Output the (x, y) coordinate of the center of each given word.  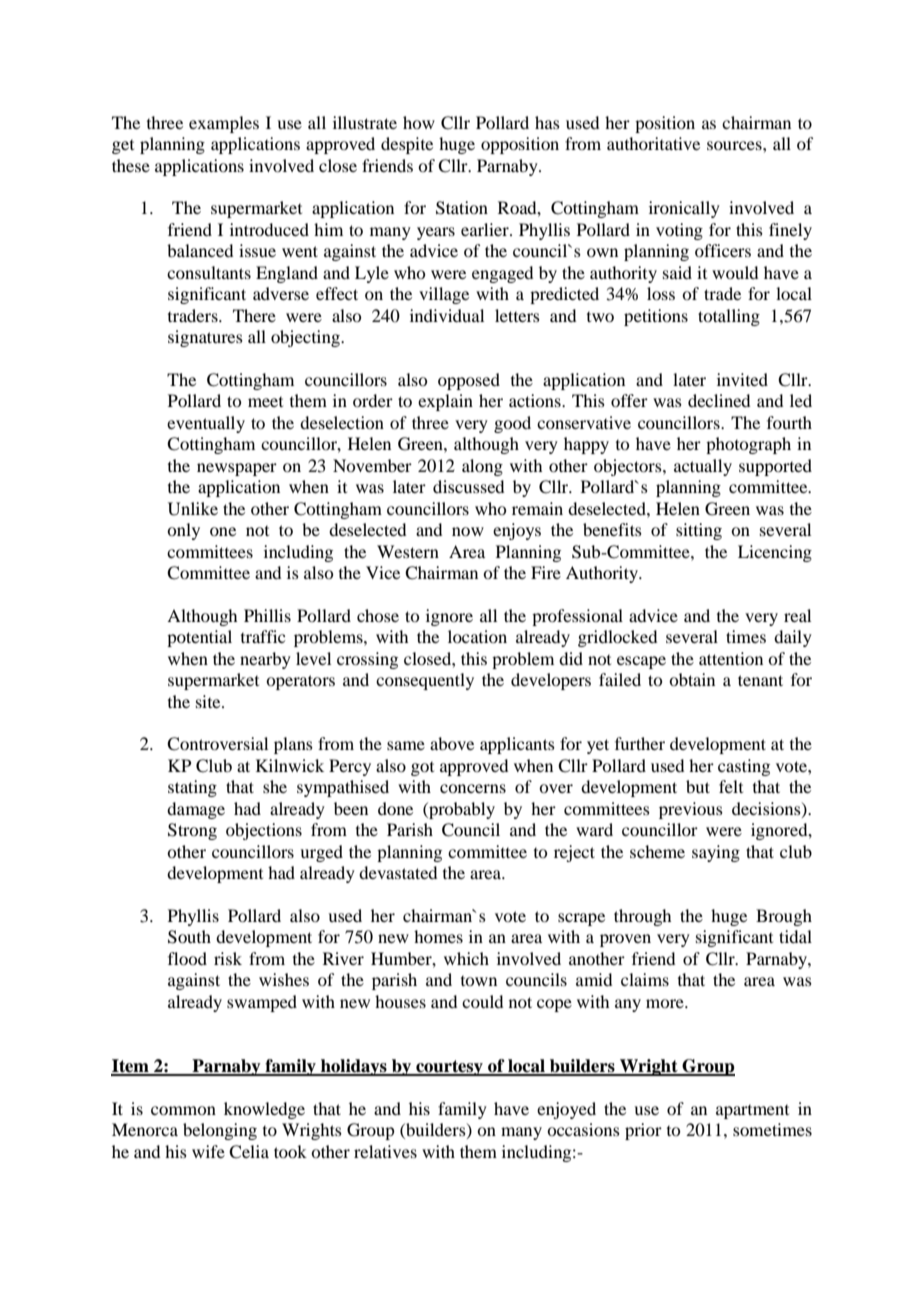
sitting (699, 531)
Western (408, 551)
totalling (729, 317)
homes (438, 936)
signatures (205, 338)
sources (735, 145)
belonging (220, 1131)
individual (447, 315)
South (189, 937)
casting (744, 767)
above (452, 743)
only (183, 531)
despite (407, 145)
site (209, 701)
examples (224, 124)
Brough (784, 917)
